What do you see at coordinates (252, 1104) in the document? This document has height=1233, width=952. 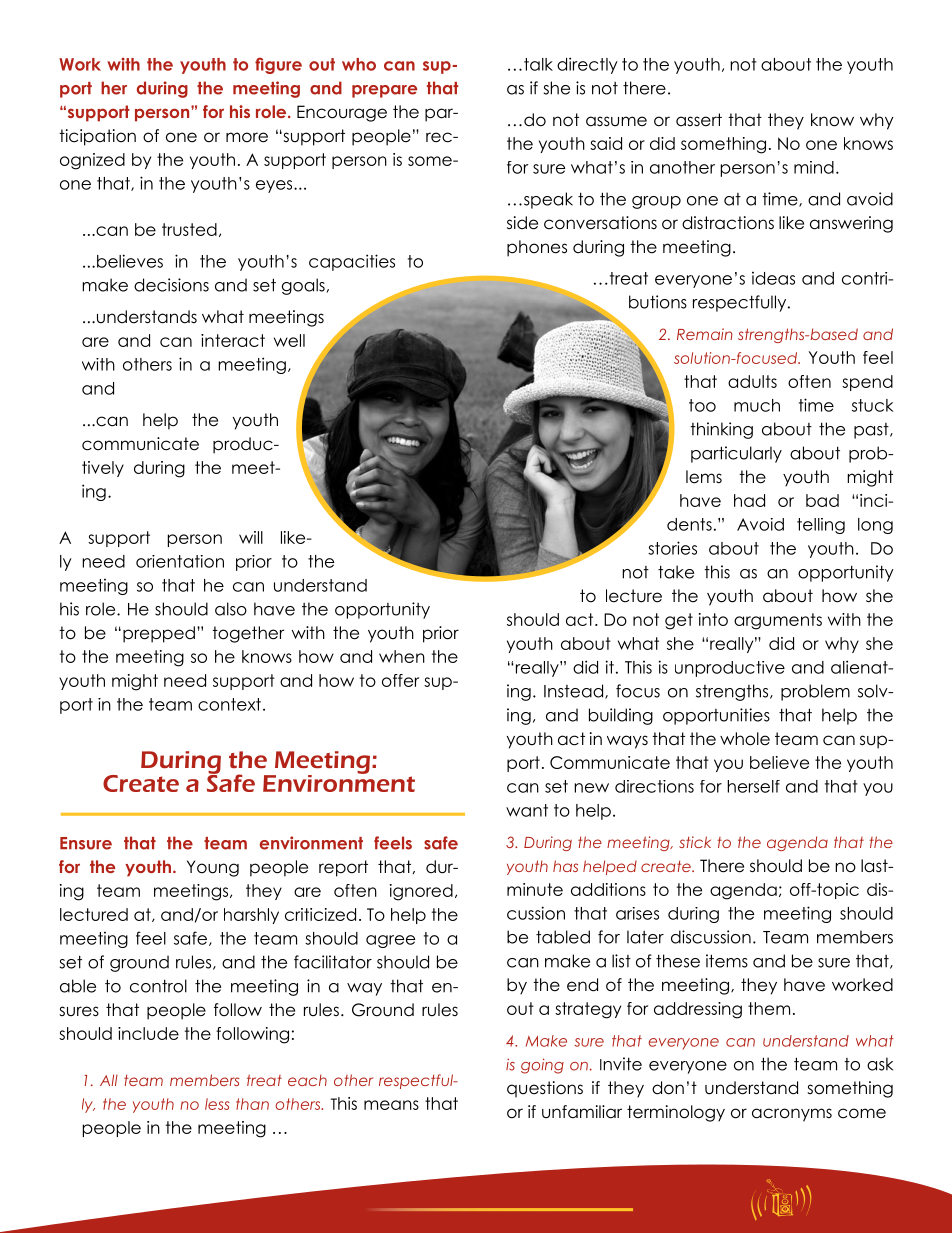 I see `than` at bounding box center [252, 1104].
